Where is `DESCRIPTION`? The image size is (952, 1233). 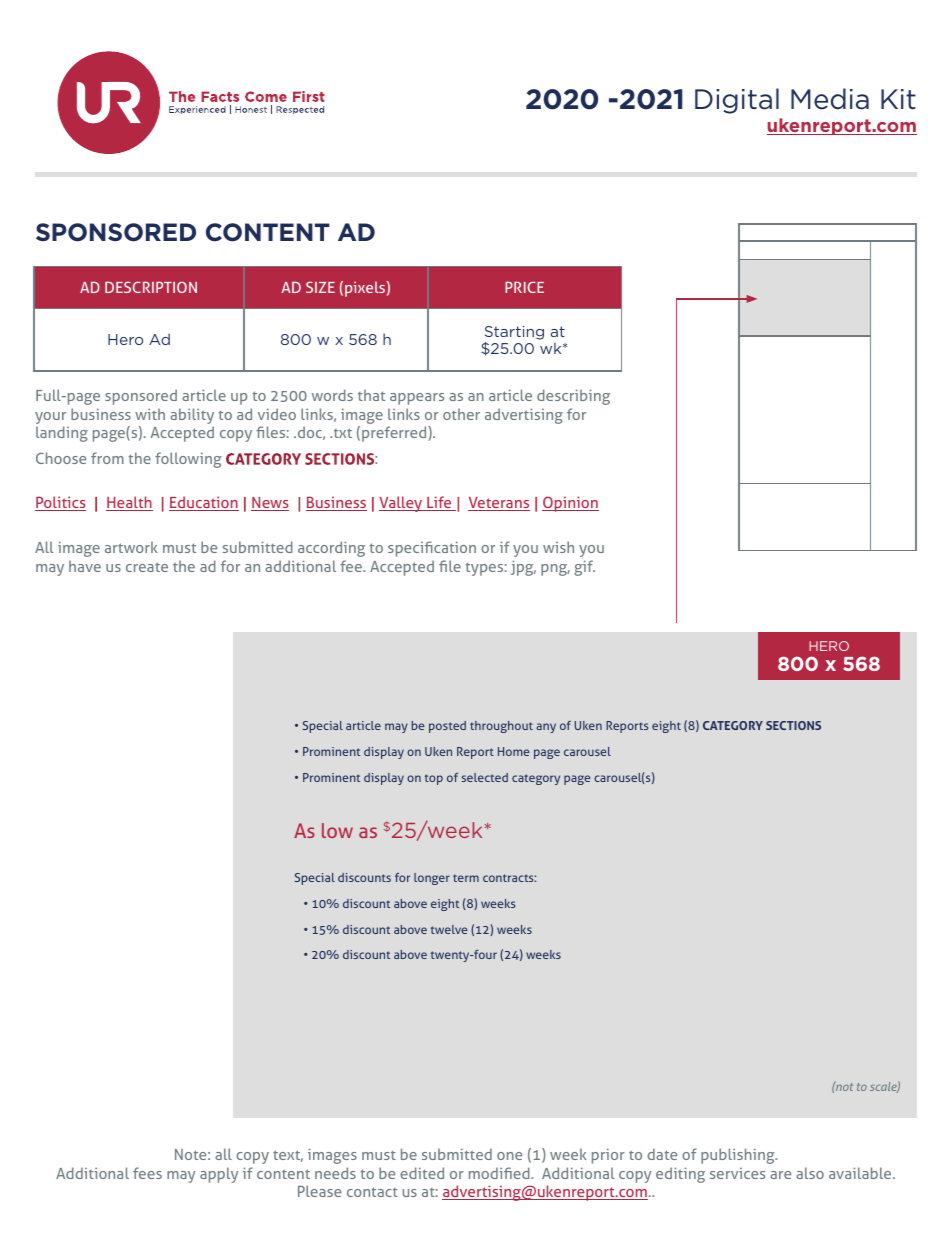
DESCRIPTION is located at coordinates (151, 287).
